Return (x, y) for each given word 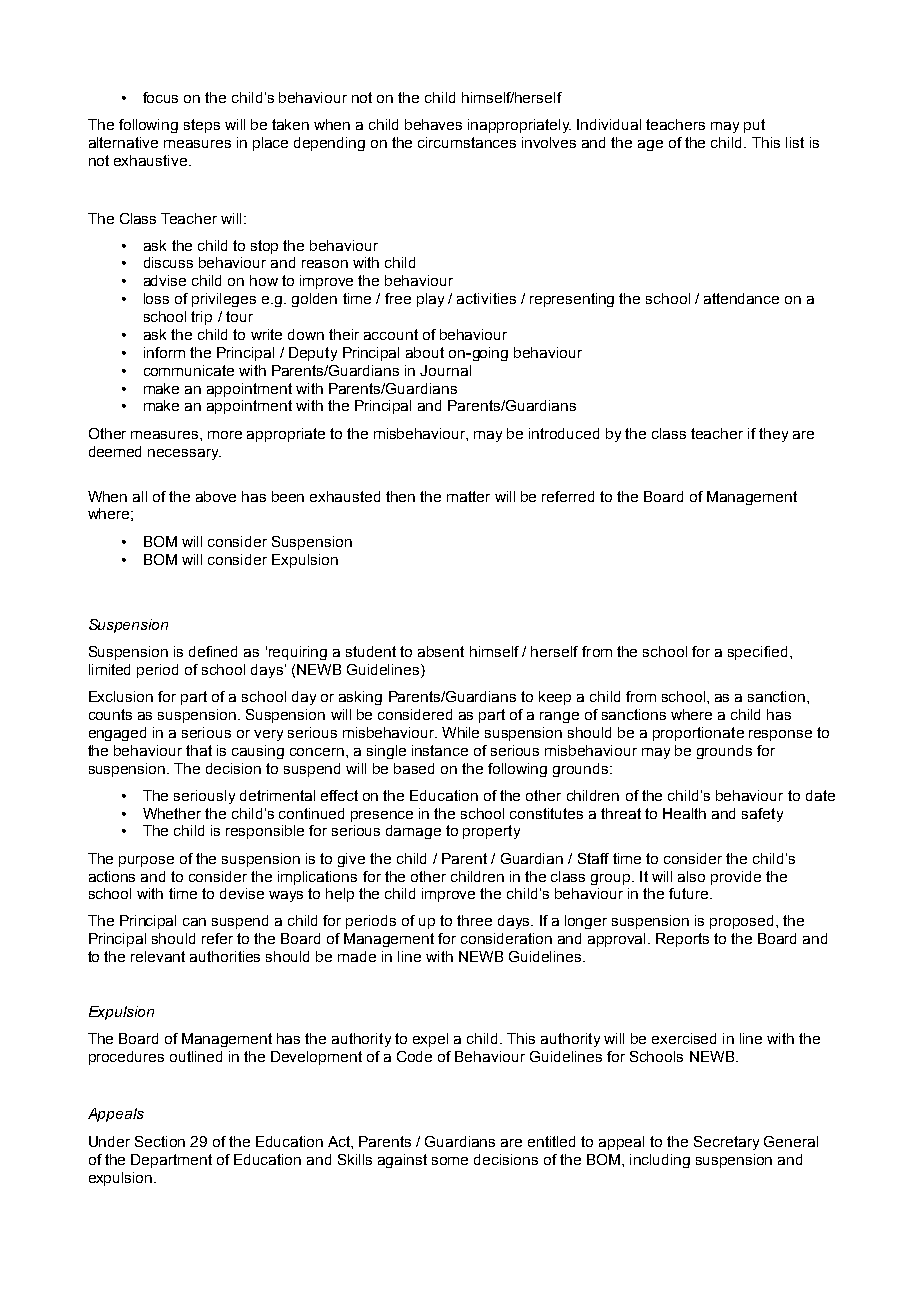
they (773, 435)
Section (160, 1141)
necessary (184, 454)
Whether (172, 813)
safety (762, 815)
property (491, 832)
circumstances (467, 142)
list (795, 142)
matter (468, 496)
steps (202, 126)
